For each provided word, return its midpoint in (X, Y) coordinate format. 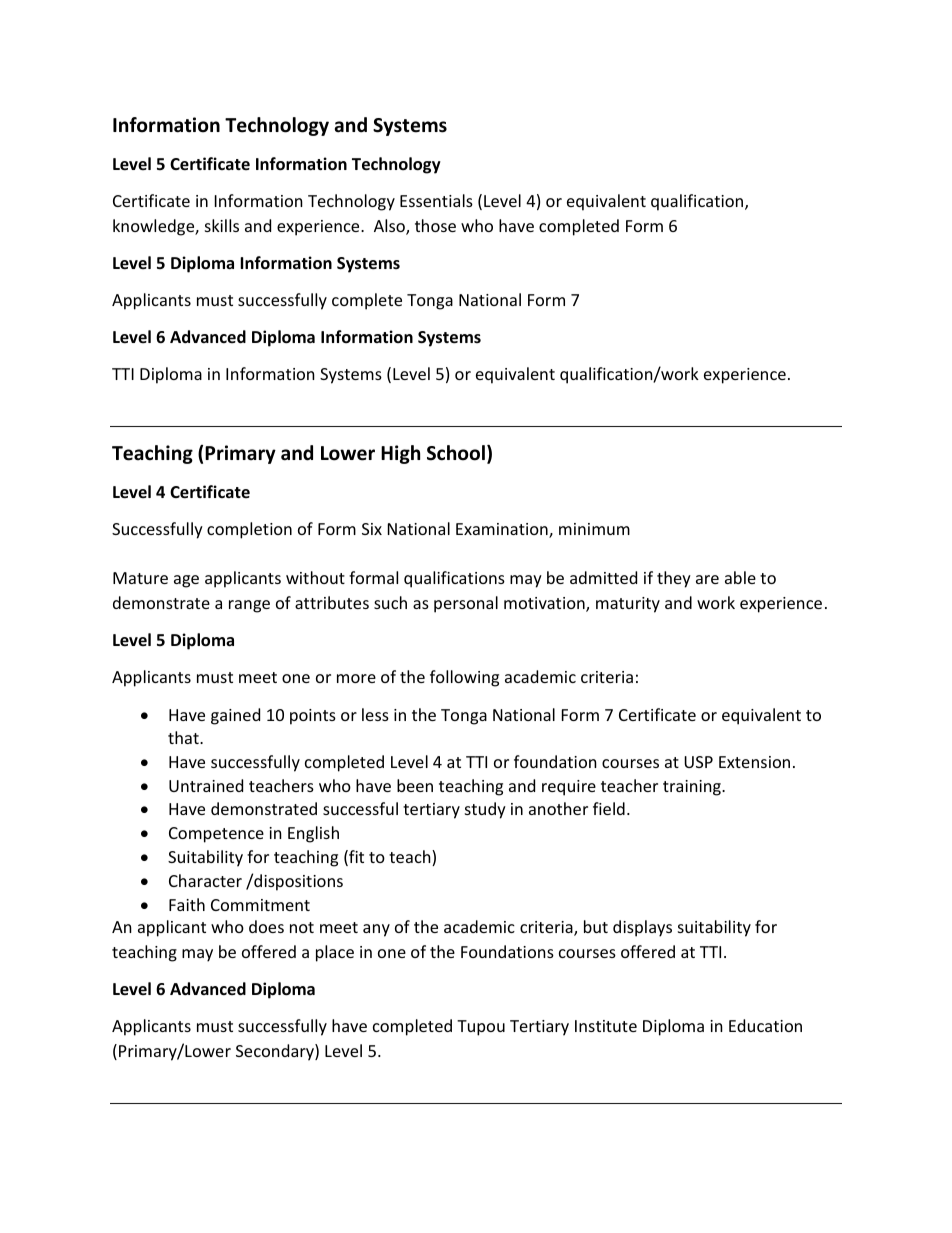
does (266, 926)
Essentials (436, 200)
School (456, 453)
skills (222, 225)
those (435, 225)
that (184, 737)
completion (249, 530)
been (415, 785)
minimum (594, 529)
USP (698, 762)
